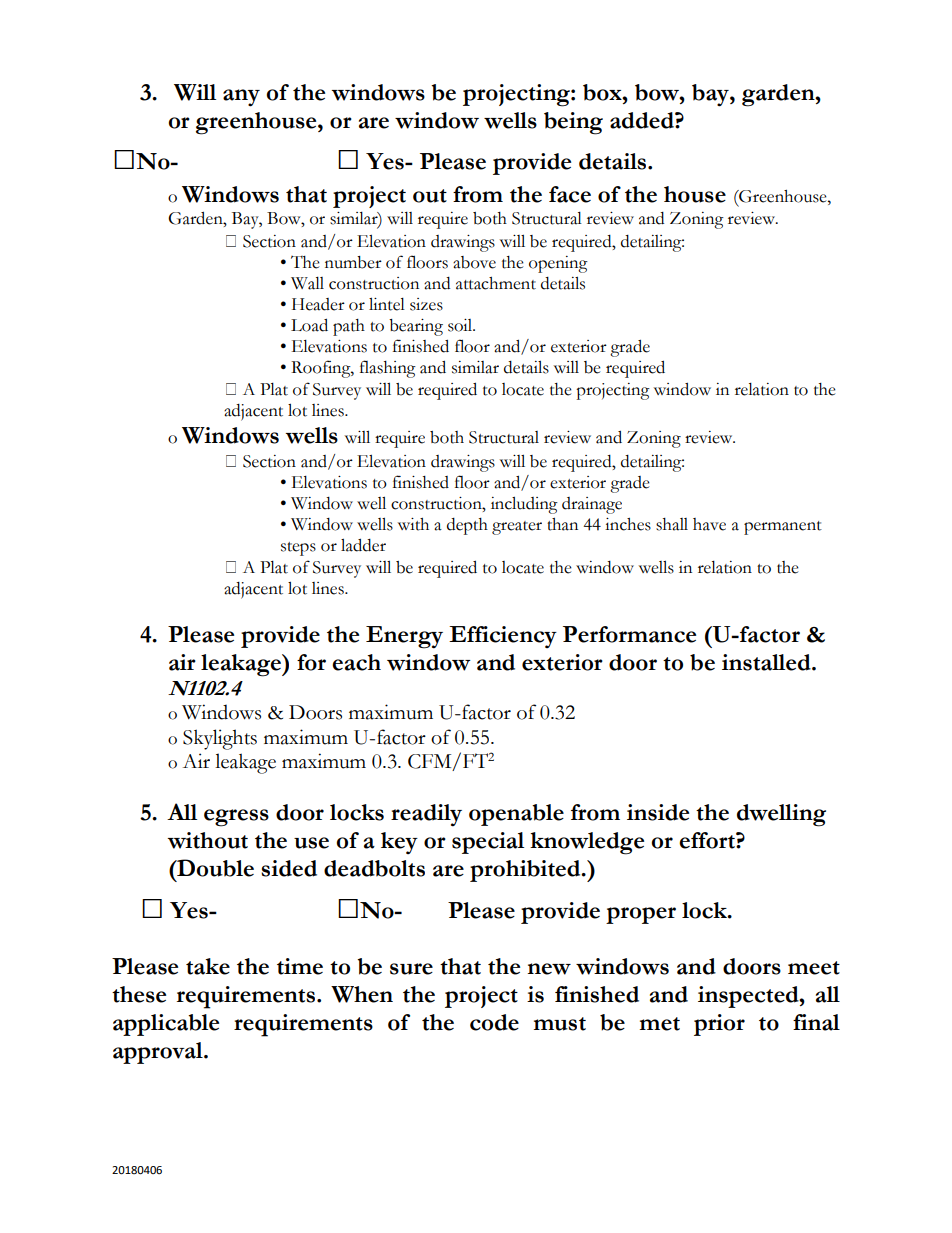 This image has width=952, height=1233. Describe the element at coordinates (603, 92) in the image. I see `box` at that location.
